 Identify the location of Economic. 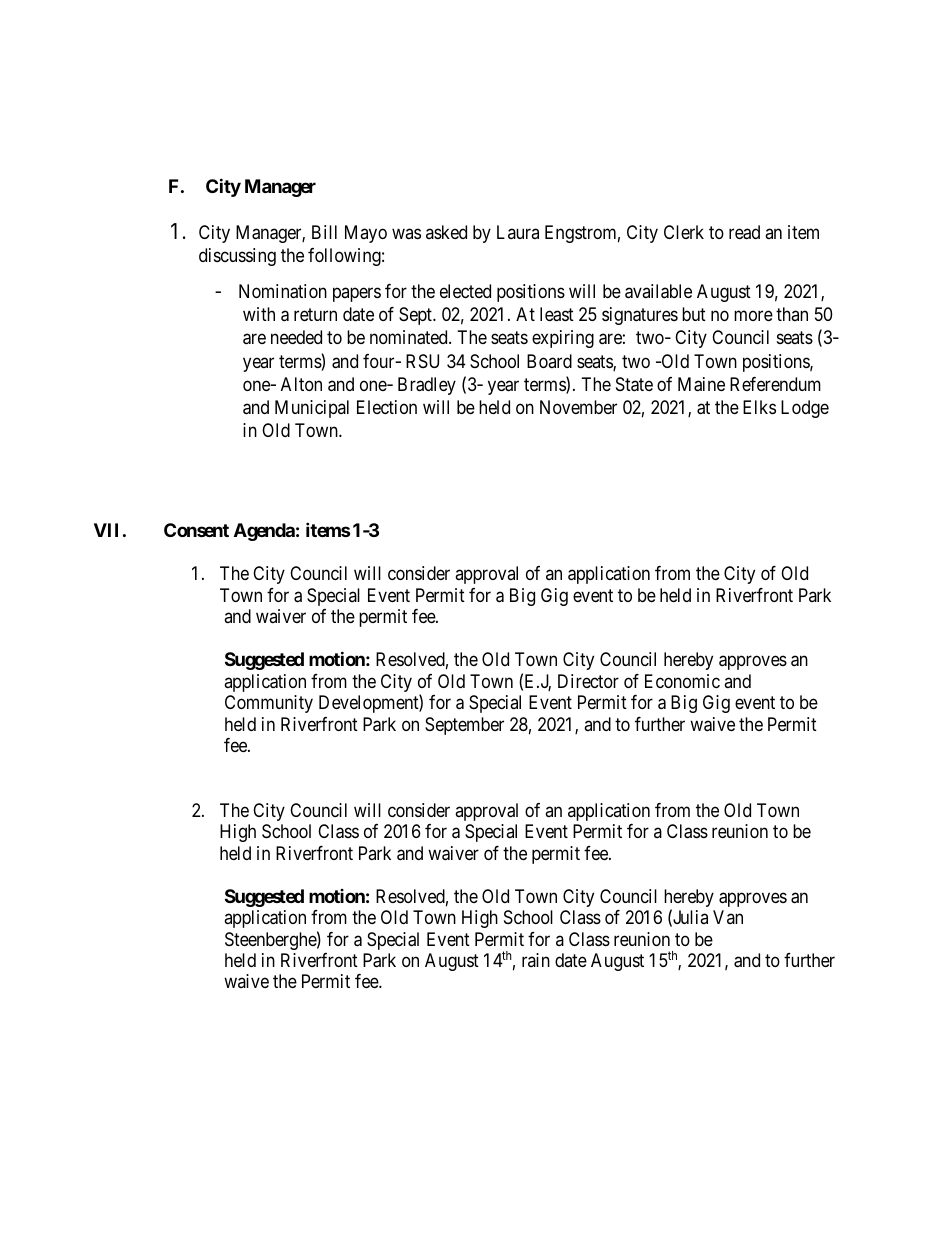
(682, 681).
